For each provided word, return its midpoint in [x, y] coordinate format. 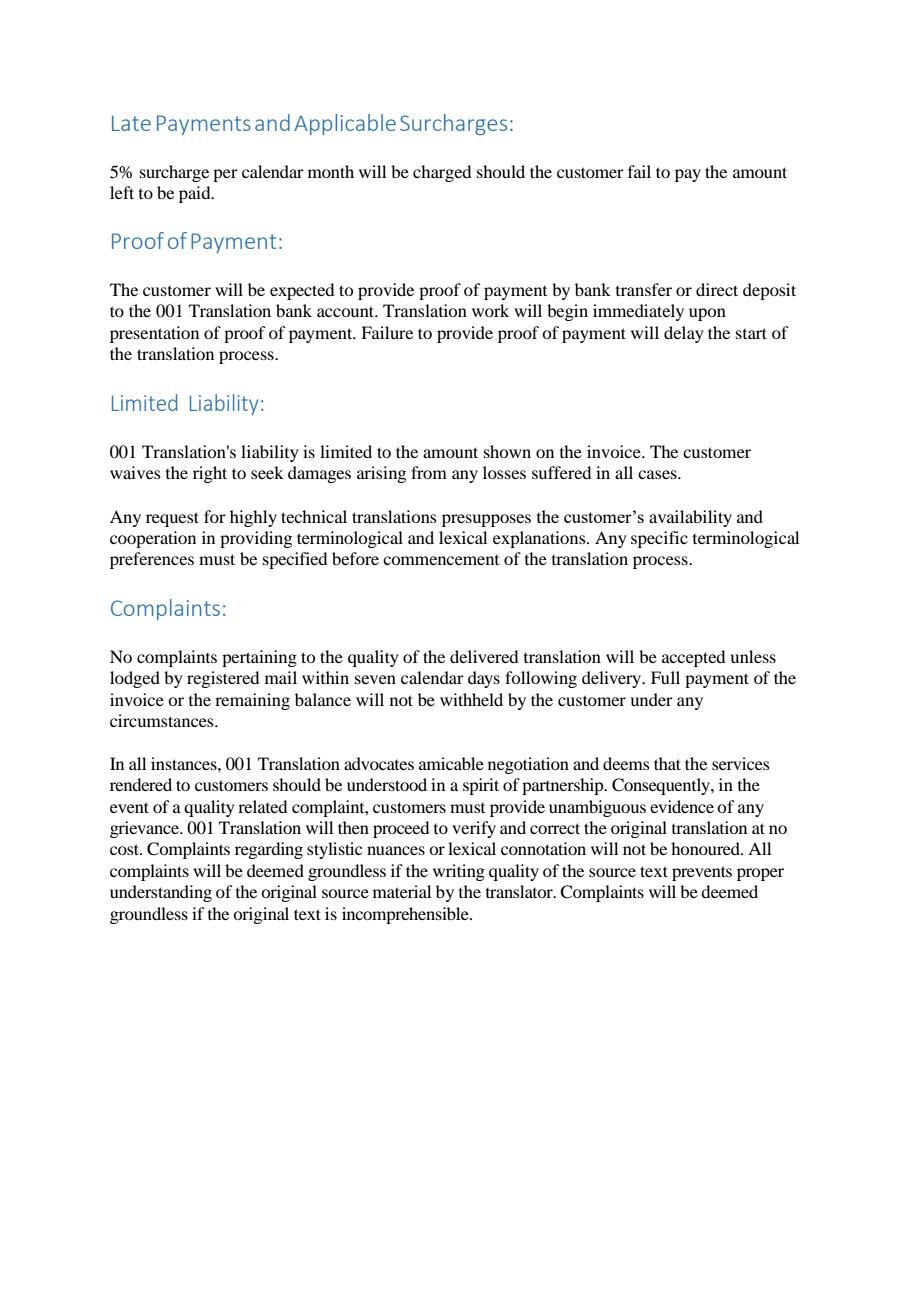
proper [760, 874]
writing [459, 872]
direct [717, 289]
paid [196, 194]
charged [442, 173]
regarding [269, 850]
